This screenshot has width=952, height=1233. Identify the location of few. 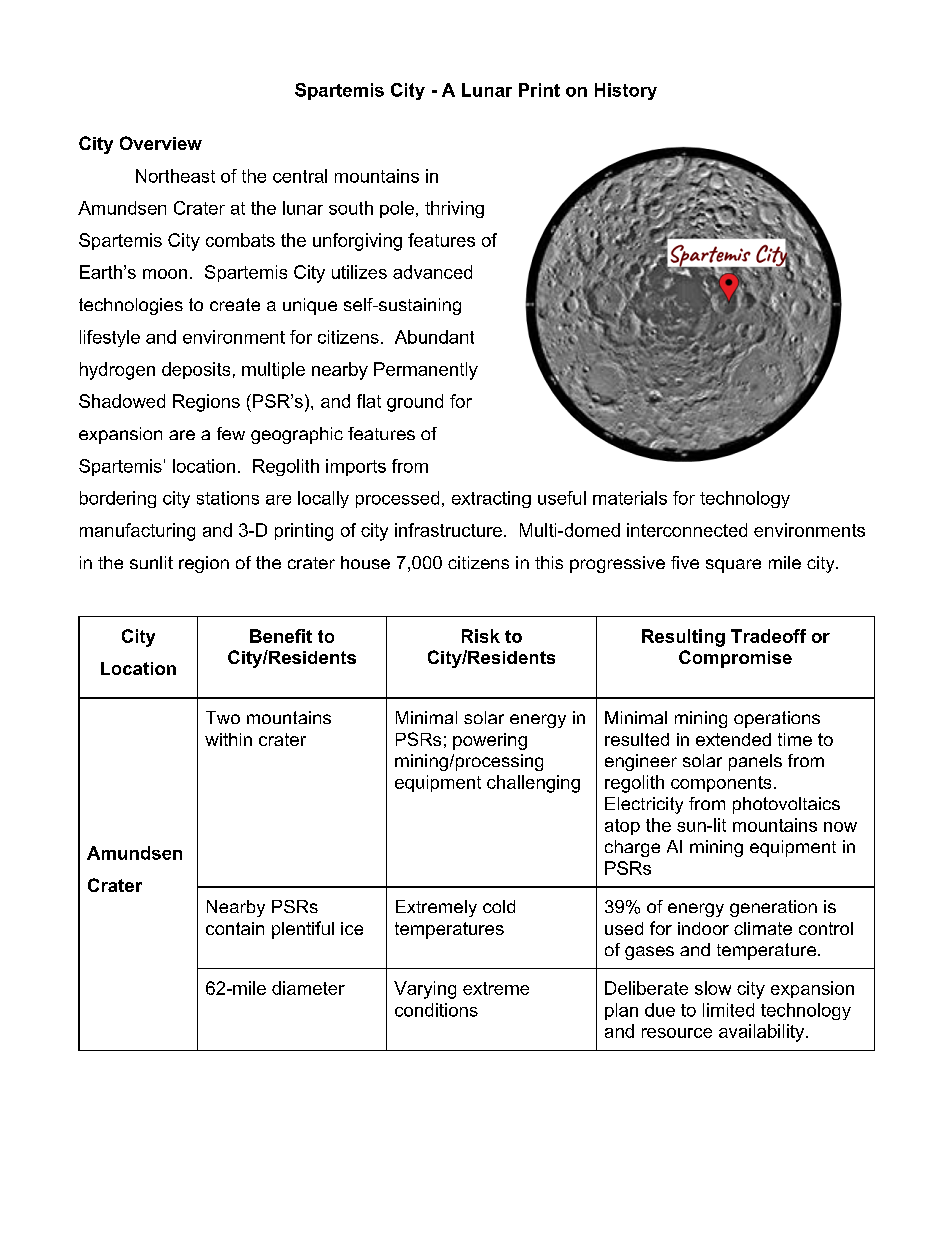
(231, 433).
